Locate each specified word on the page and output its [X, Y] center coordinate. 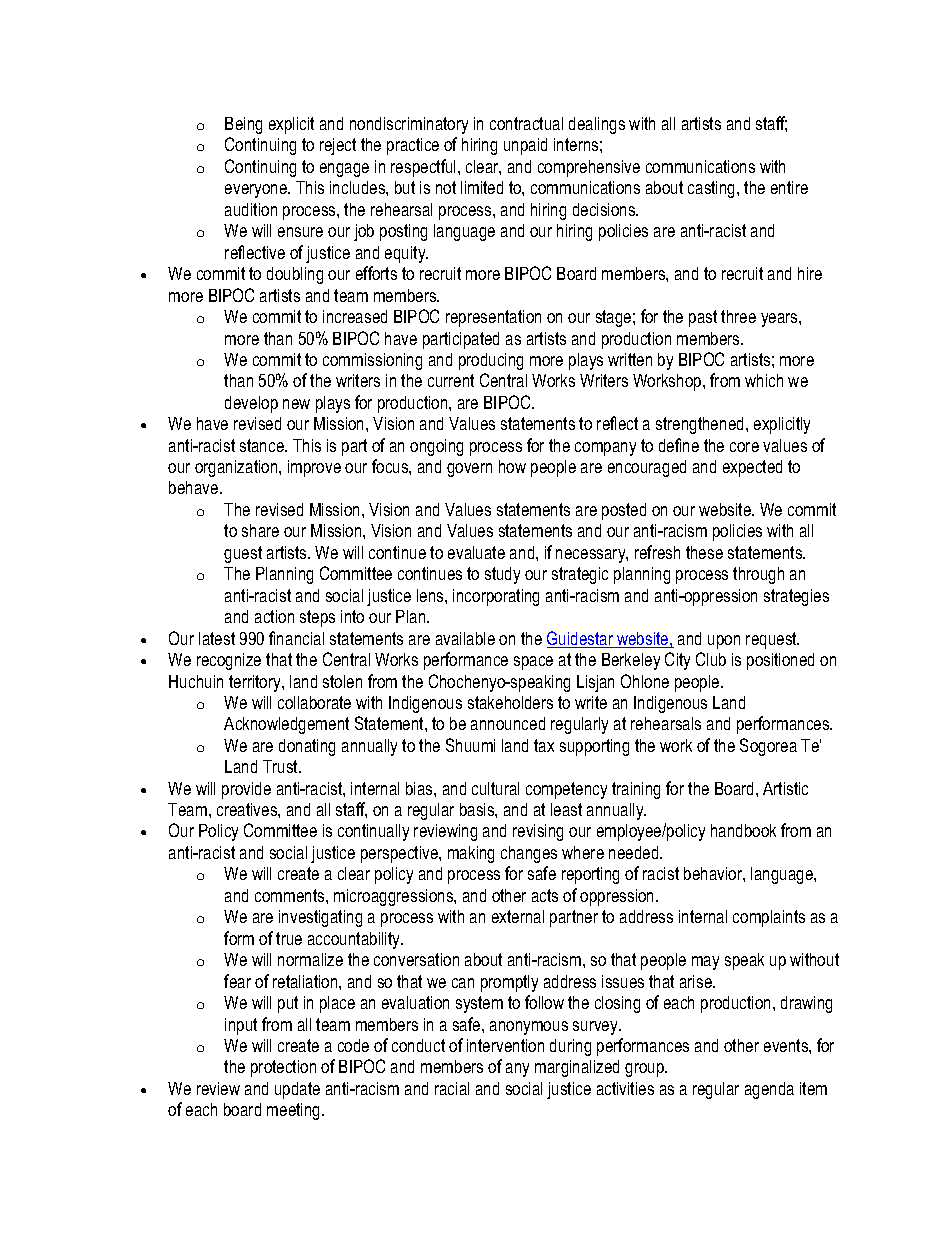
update [297, 1090]
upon [724, 642]
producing [491, 361]
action [274, 616]
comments [291, 895]
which [764, 380]
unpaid [525, 146]
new [296, 404]
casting [713, 189]
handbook [743, 830]
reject [338, 146]
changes [529, 854]
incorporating [496, 597]
